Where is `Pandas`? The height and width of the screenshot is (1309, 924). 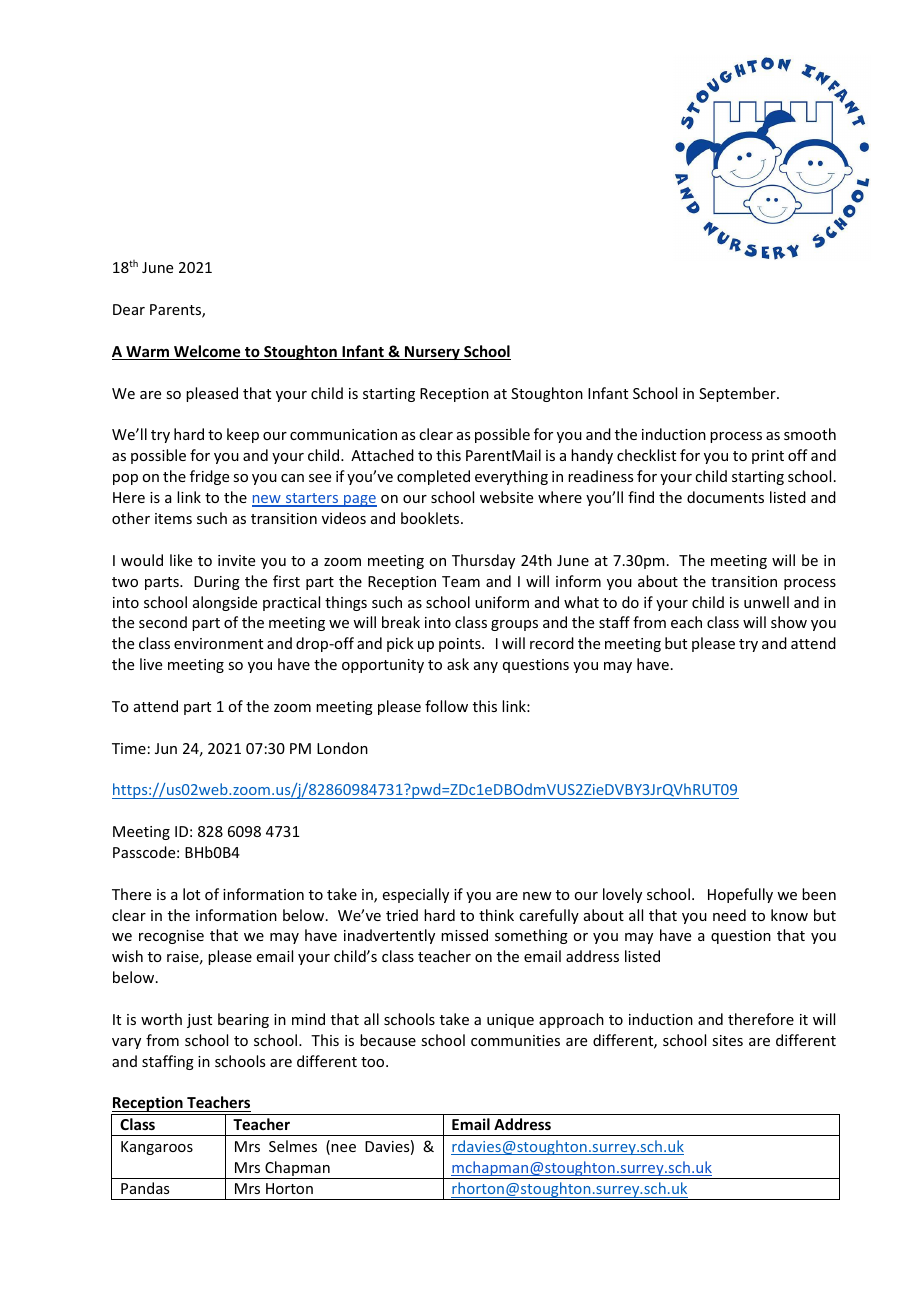 Pandas is located at coordinates (145, 1188).
